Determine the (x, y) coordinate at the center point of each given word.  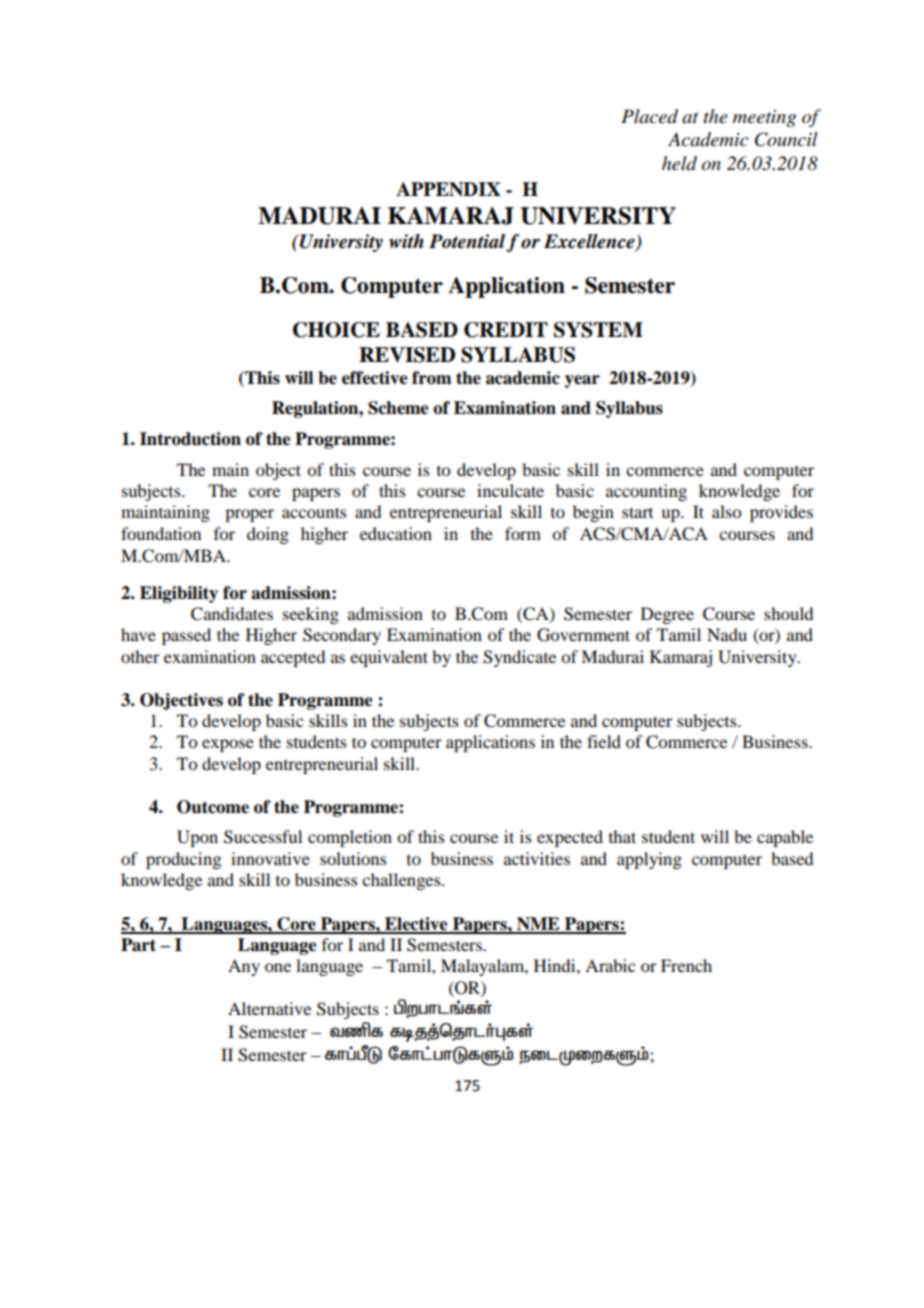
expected (570, 838)
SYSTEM (598, 330)
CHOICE (336, 330)
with (406, 241)
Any (244, 967)
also (726, 511)
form (523, 533)
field (604, 741)
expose (228, 745)
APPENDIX (448, 189)
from (431, 378)
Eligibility (179, 594)
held (679, 163)
